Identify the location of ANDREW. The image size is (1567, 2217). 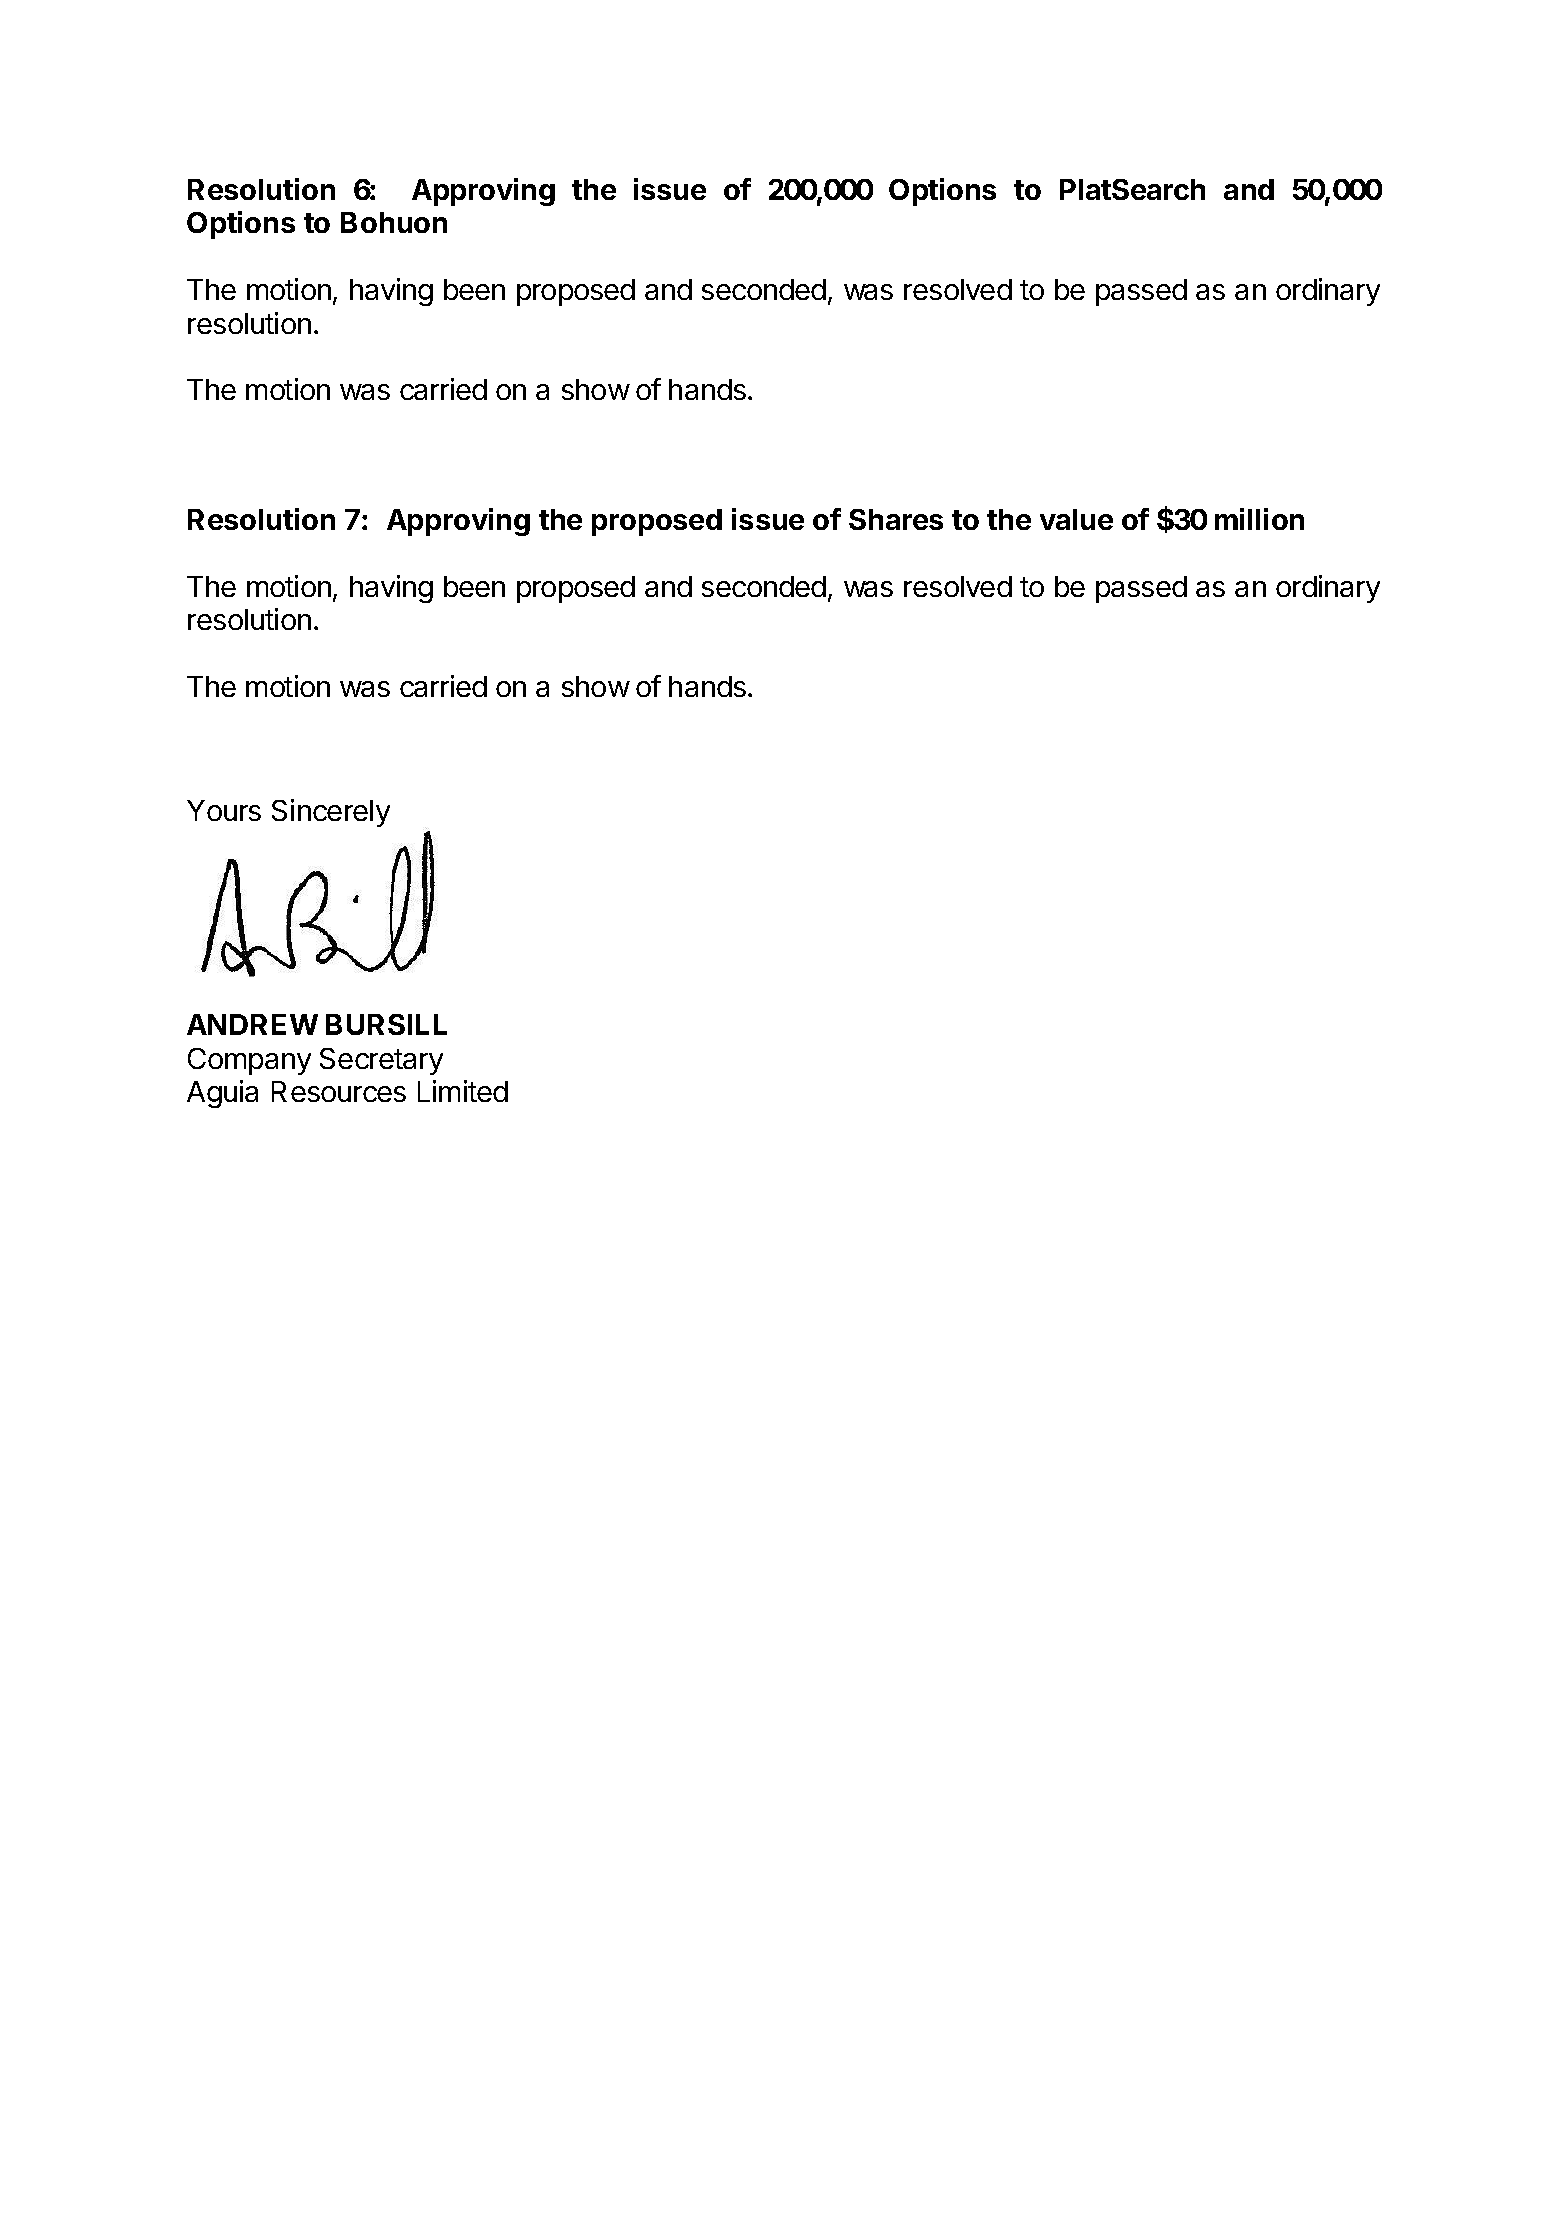
(252, 1024).
